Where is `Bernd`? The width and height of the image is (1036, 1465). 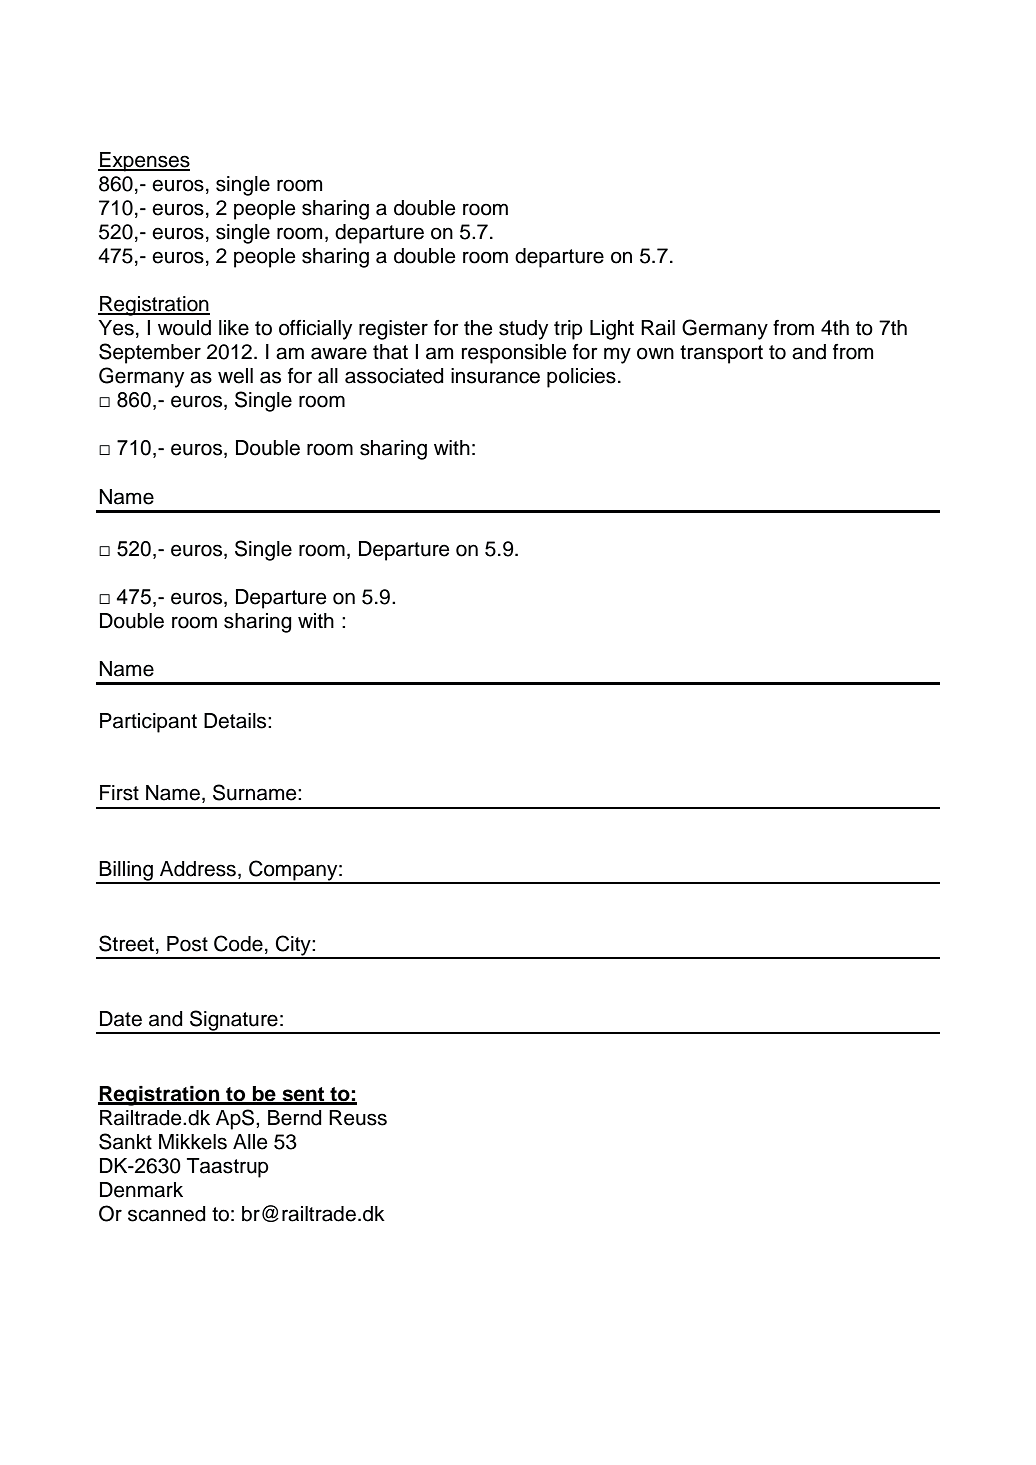 Bernd is located at coordinates (295, 1118).
